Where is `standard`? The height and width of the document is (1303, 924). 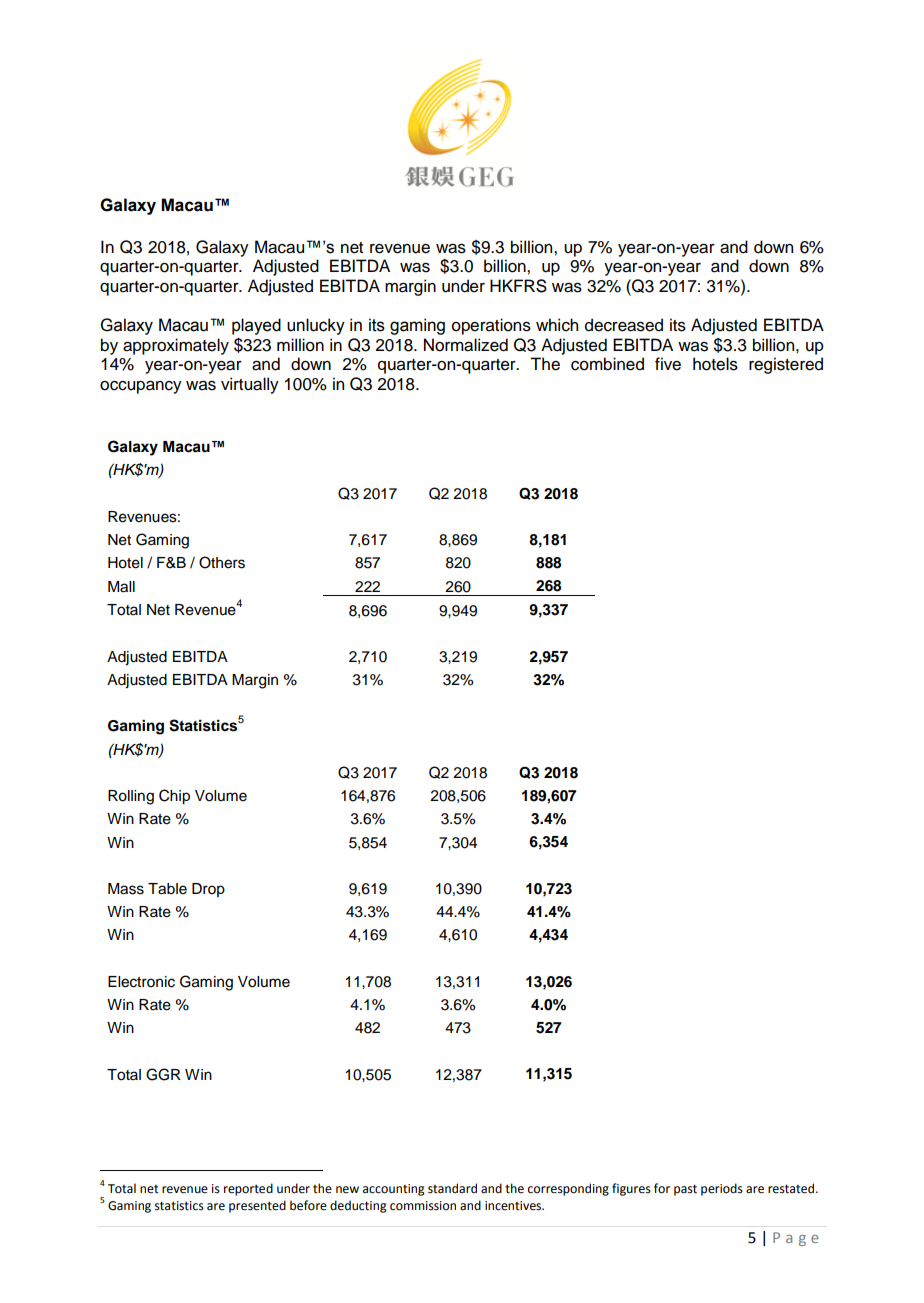 standard is located at coordinates (452, 1188).
